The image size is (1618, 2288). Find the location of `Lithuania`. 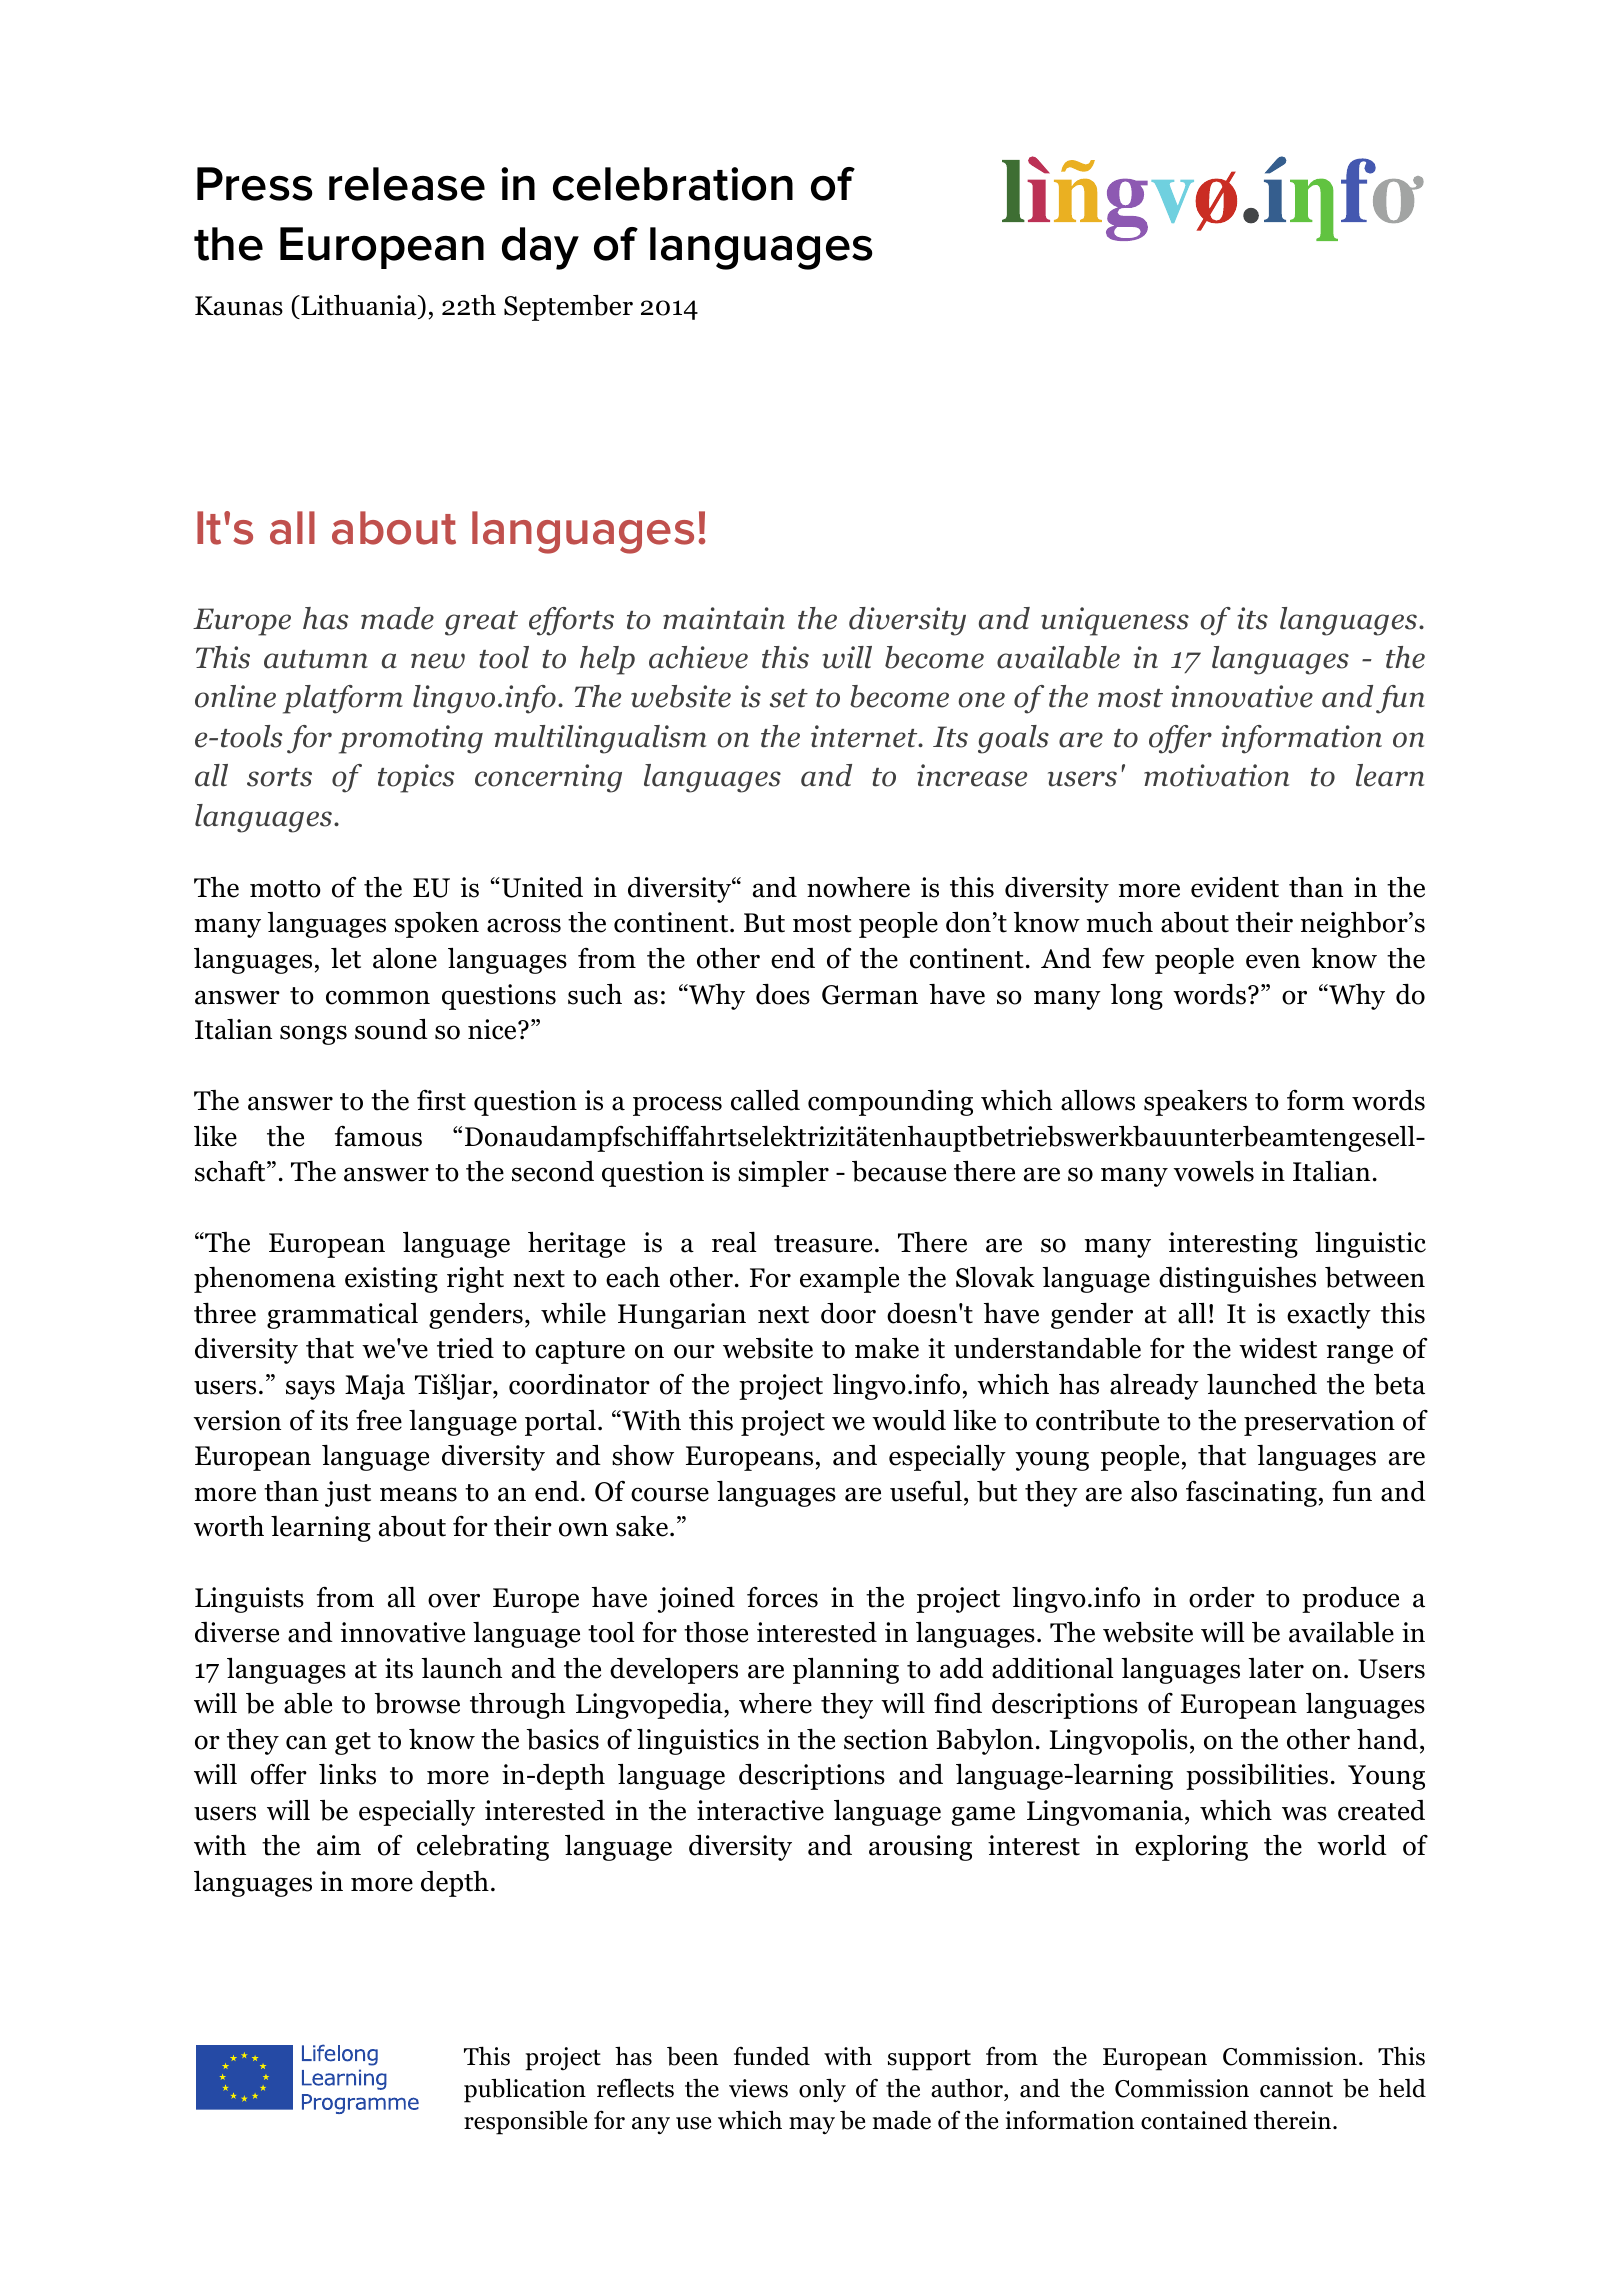

Lithuania is located at coordinates (359, 307).
